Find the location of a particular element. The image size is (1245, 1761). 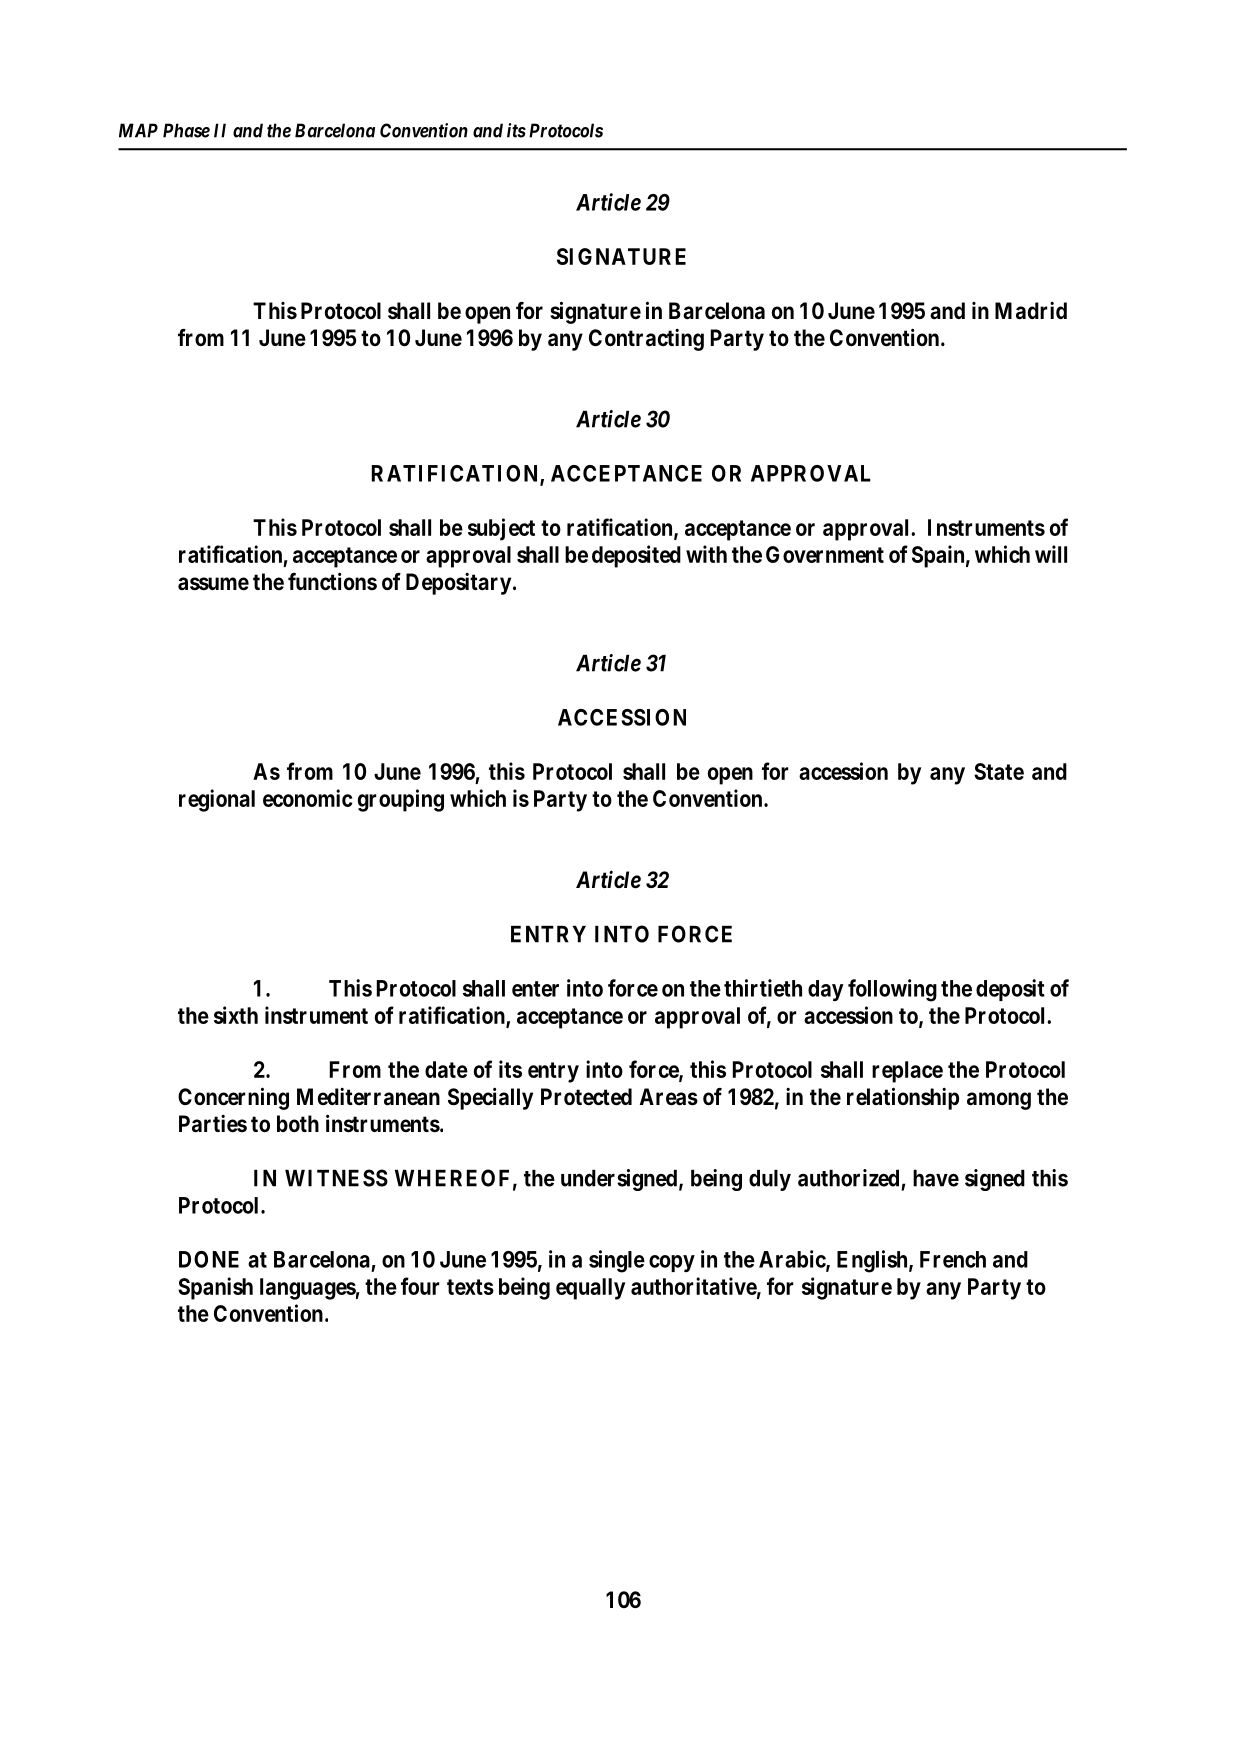

single is located at coordinates (617, 1261).
